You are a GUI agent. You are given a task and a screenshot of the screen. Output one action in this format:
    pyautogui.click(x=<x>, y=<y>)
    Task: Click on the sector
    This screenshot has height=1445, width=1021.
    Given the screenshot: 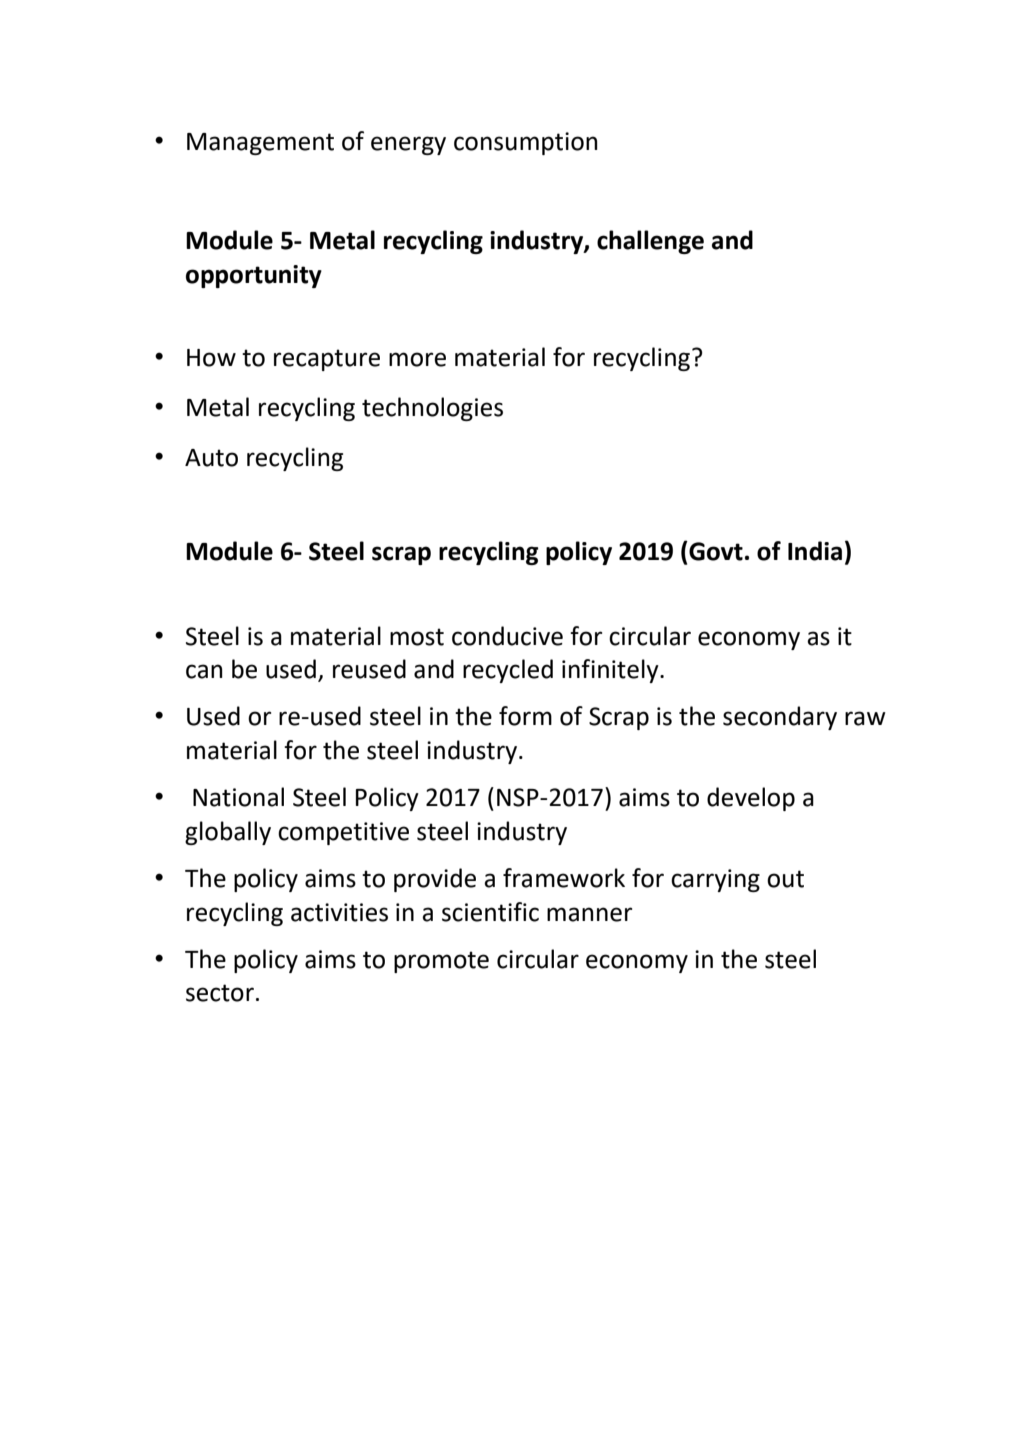 What is the action you would take?
    pyautogui.click(x=220, y=993)
